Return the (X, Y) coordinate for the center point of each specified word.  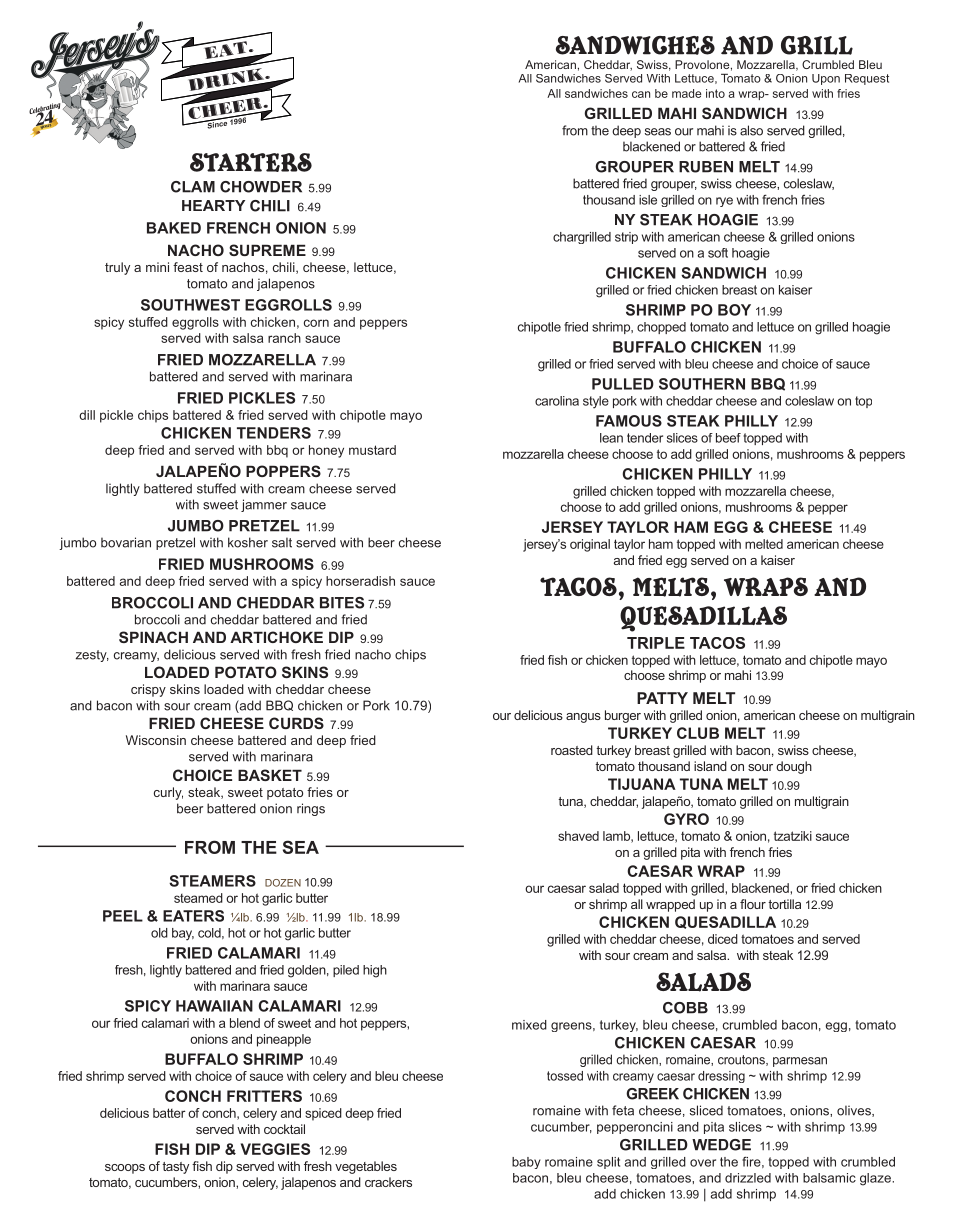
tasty (175, 1168)
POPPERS (283, 471)
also (751, 130)
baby (526, 1163)
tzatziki (793, 836)
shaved (578, 836)
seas (658, 132)
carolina (557, 401)
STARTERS (251, 162)
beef (728, 438)
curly (168, 793)
